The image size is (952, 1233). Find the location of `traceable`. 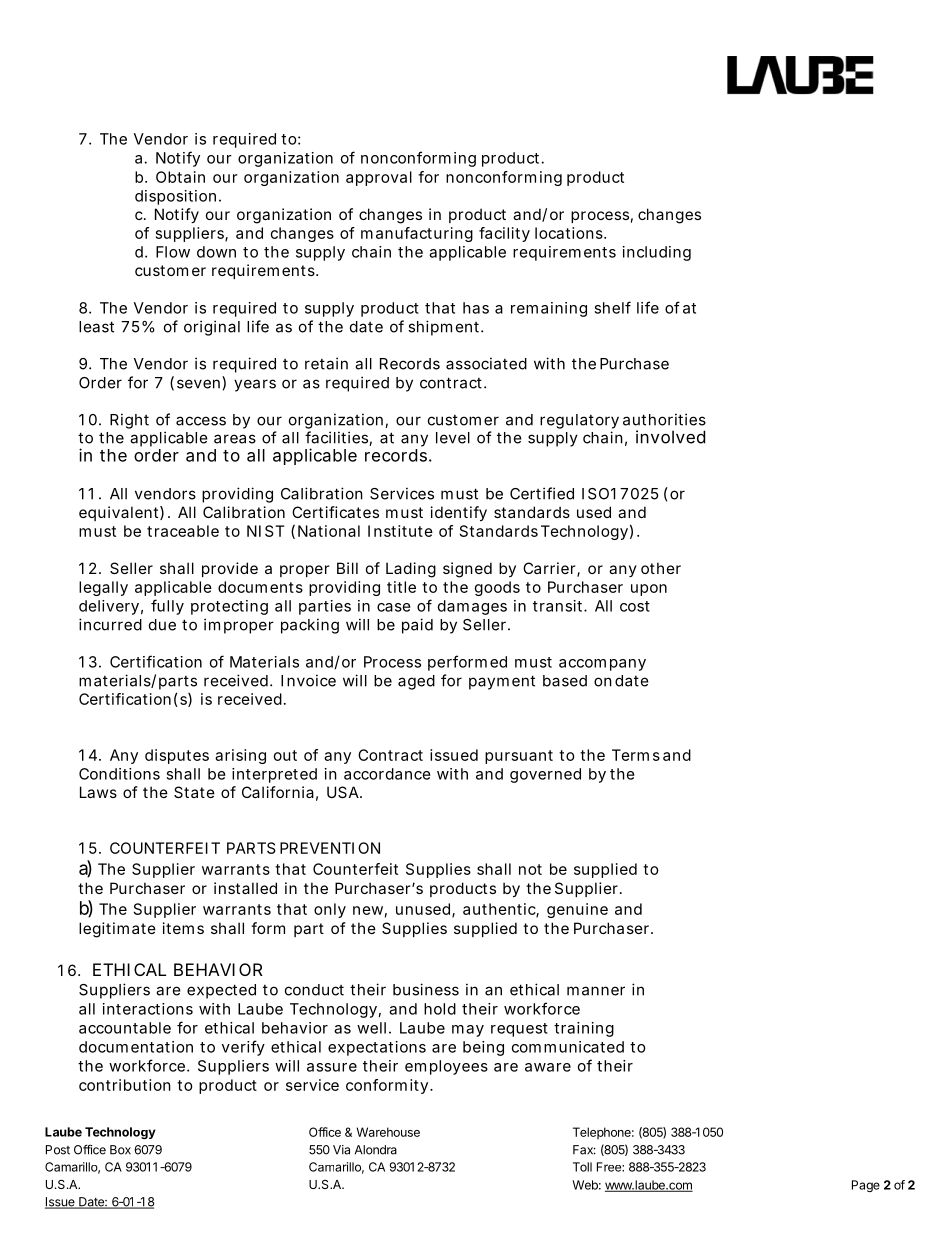

traceable is located at coordinates (183, 531).
